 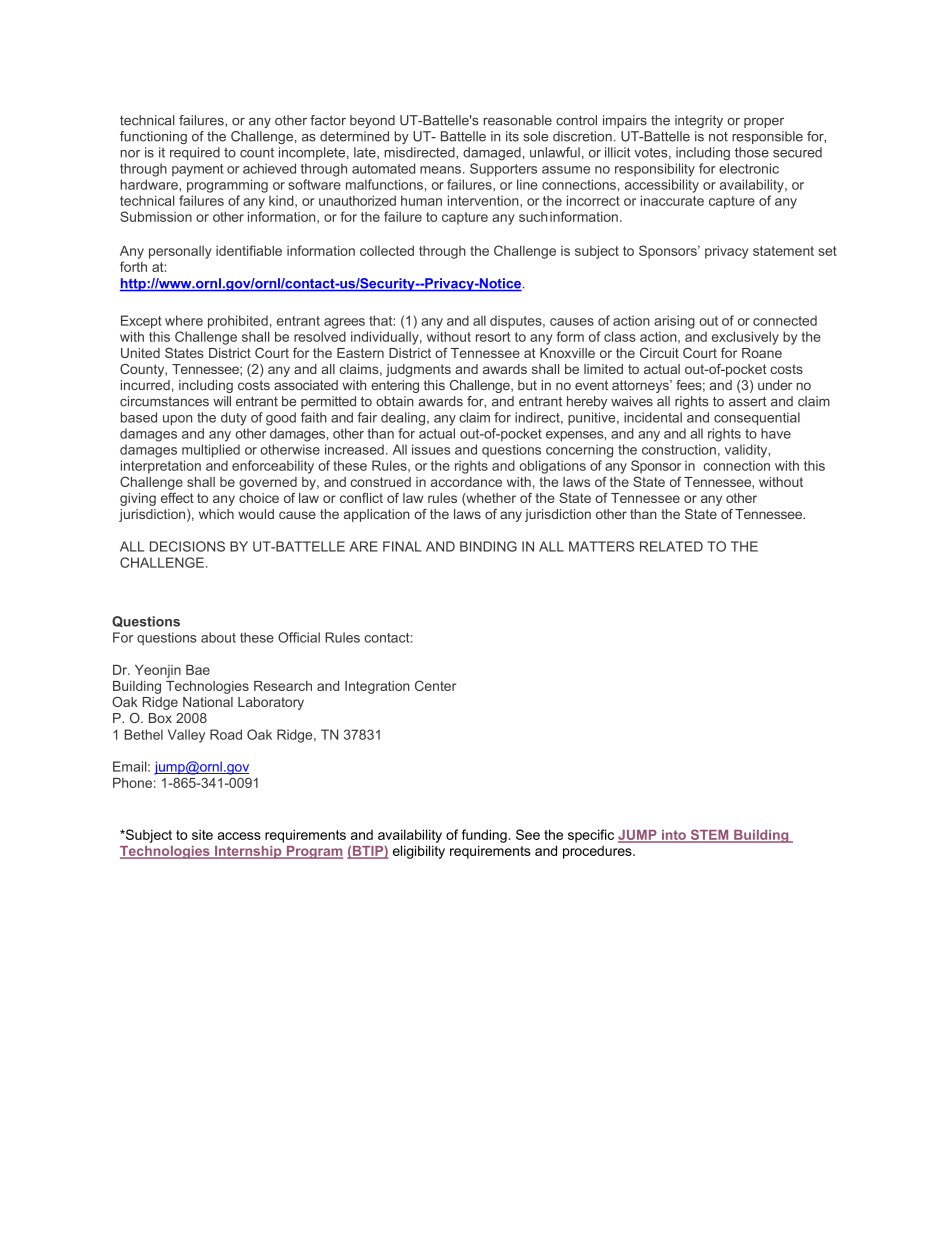 What do you see at coordinates (466, 482) in the screenshot?
I see `accordance` at bounding box center [466, 482].
